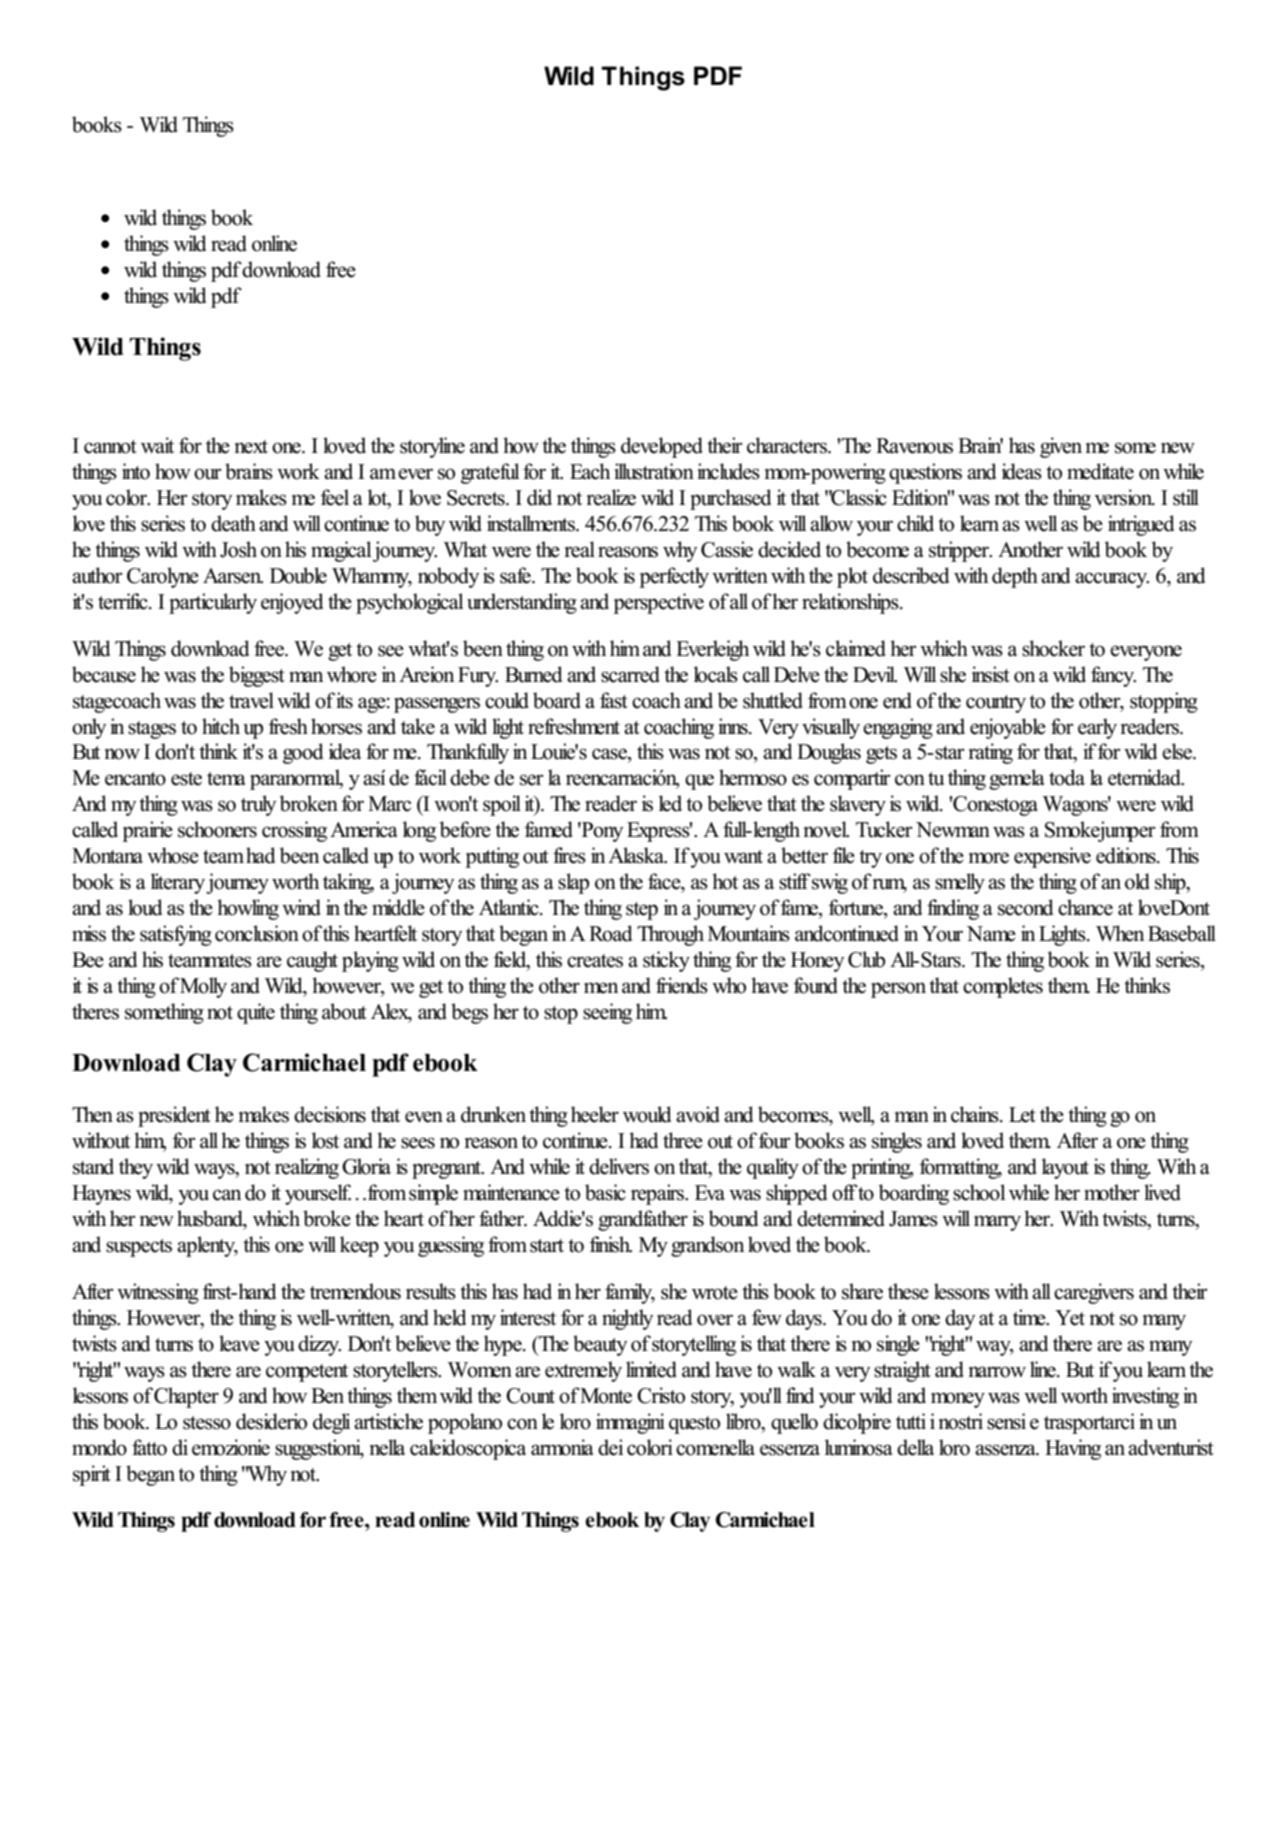  Describe the element at coordinates (257, 933) in the screenshot. I see `conclusion` at that location.
